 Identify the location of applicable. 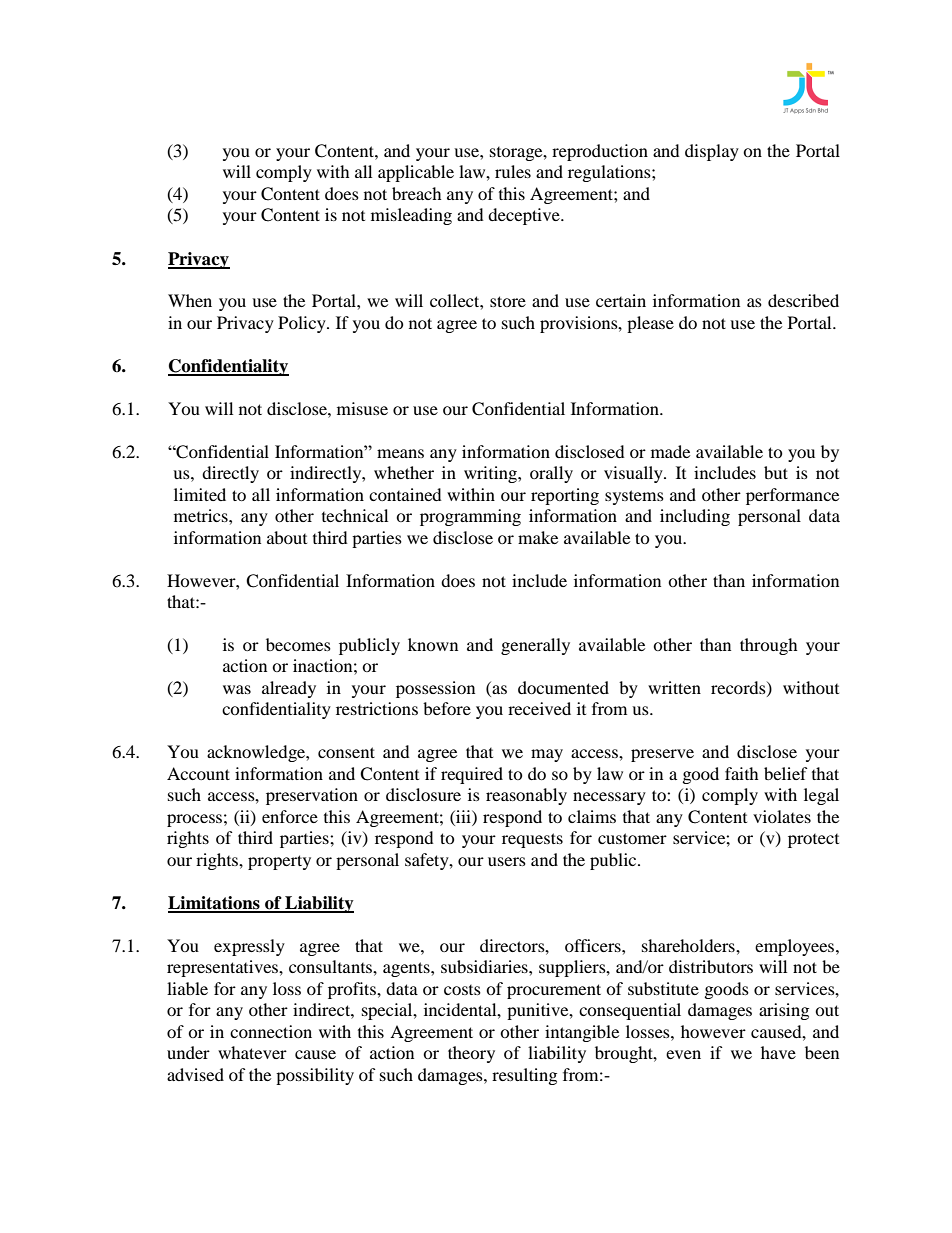
(416, 173).
